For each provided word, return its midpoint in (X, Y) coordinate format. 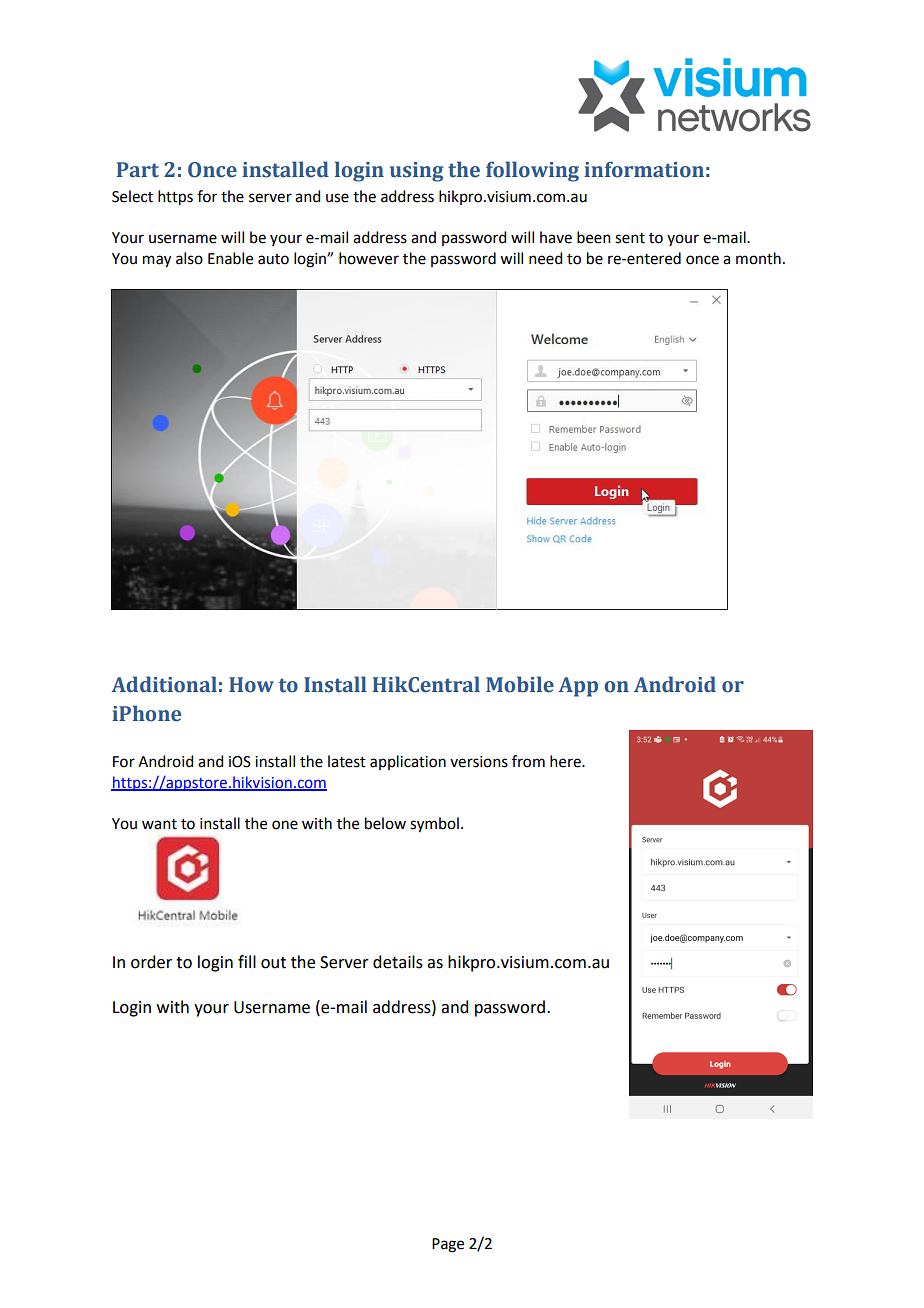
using (416, 172)
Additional (164, 684)
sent (630, 238)
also (189, 258)
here (566, 761)
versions (479, 762)
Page (448, 1245)
